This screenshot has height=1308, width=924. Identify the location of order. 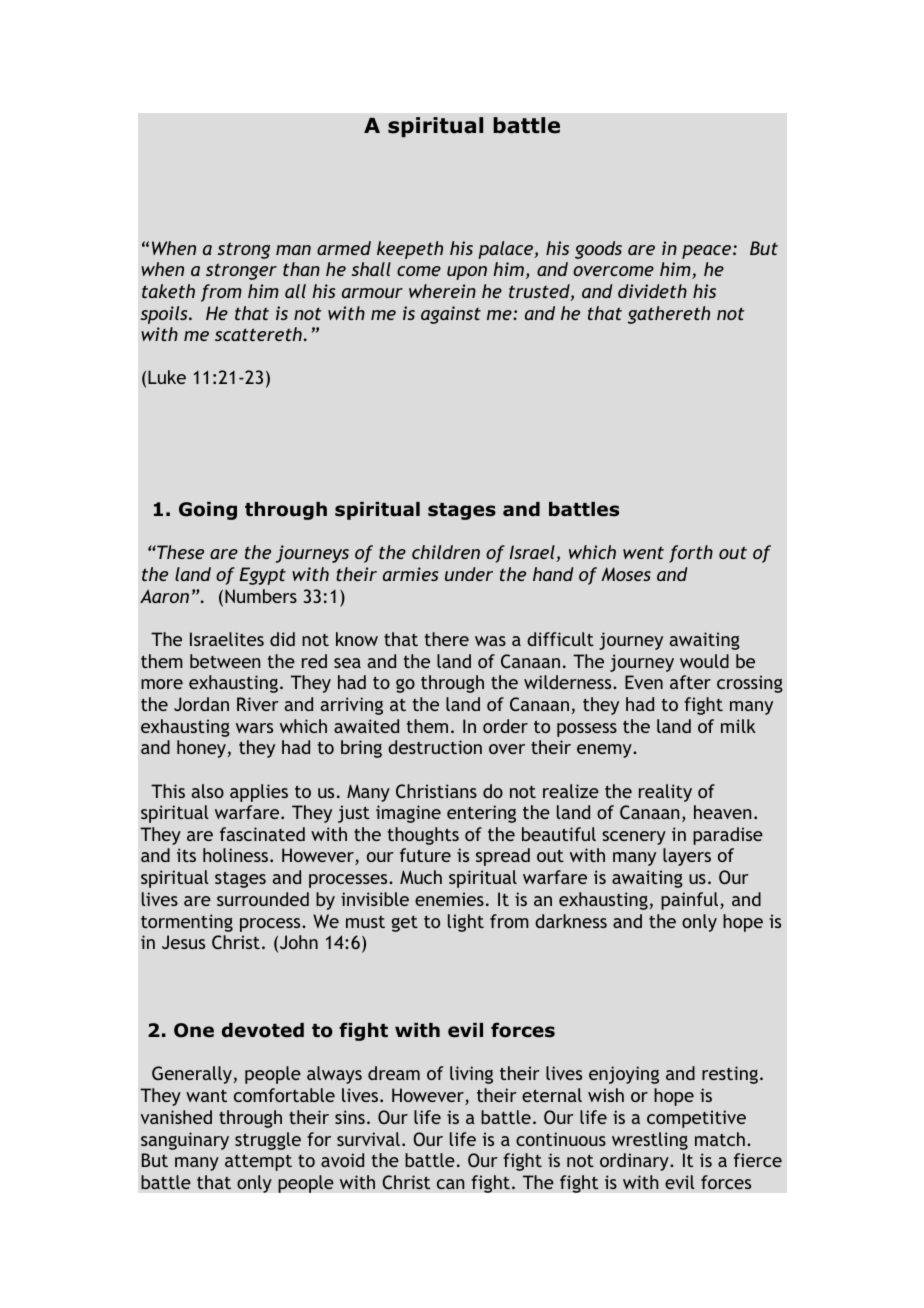
(505, 726).
